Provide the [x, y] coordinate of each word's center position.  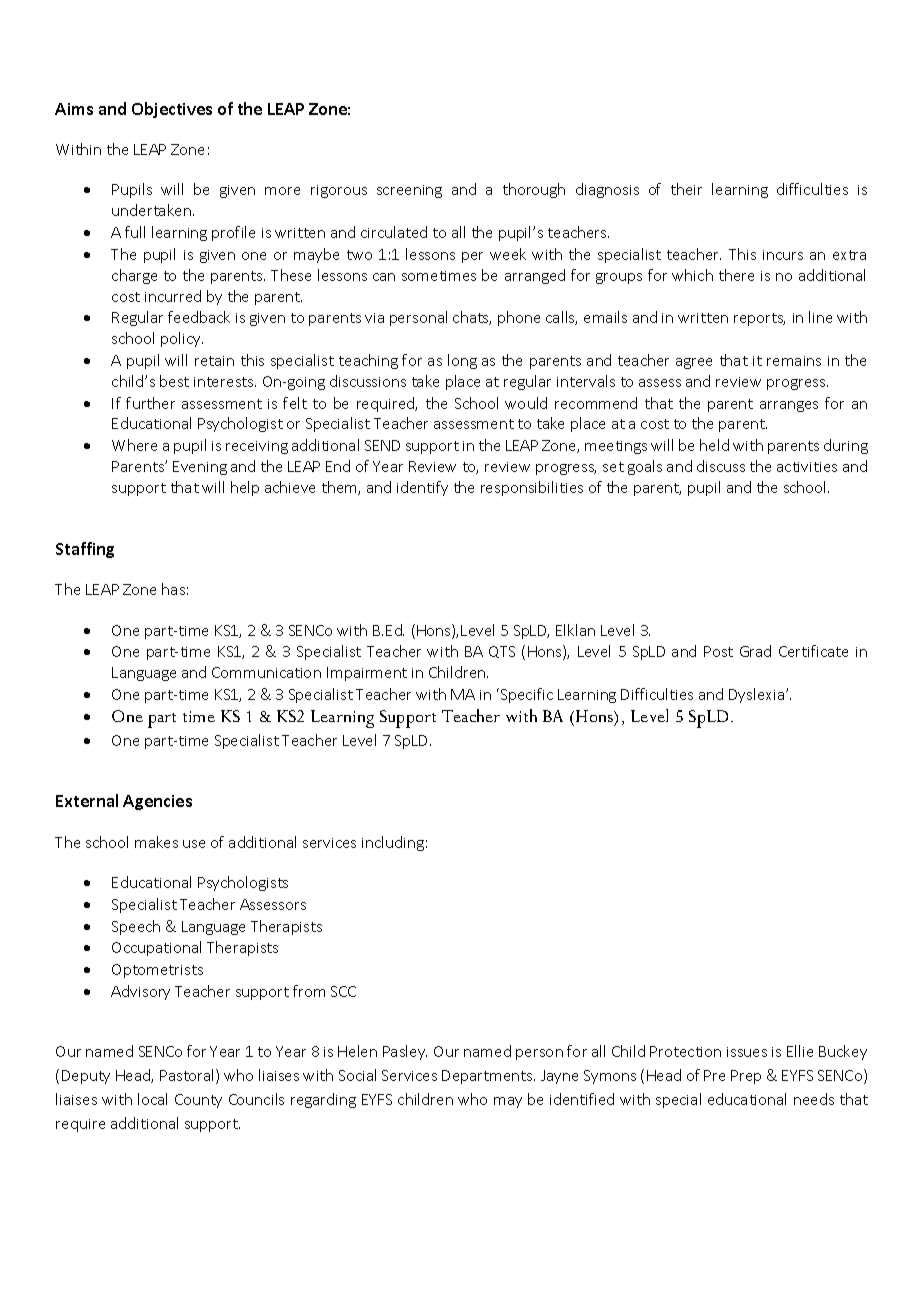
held [714, 445]
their [686, 189]
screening [409, 191]
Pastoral [188, 1076]
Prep [746, 1077]
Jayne [559, 1077]
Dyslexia [758, 695]
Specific [527, 695]
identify [422, 488]
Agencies [157, 802]
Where [134, 445]
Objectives [172, 110]
